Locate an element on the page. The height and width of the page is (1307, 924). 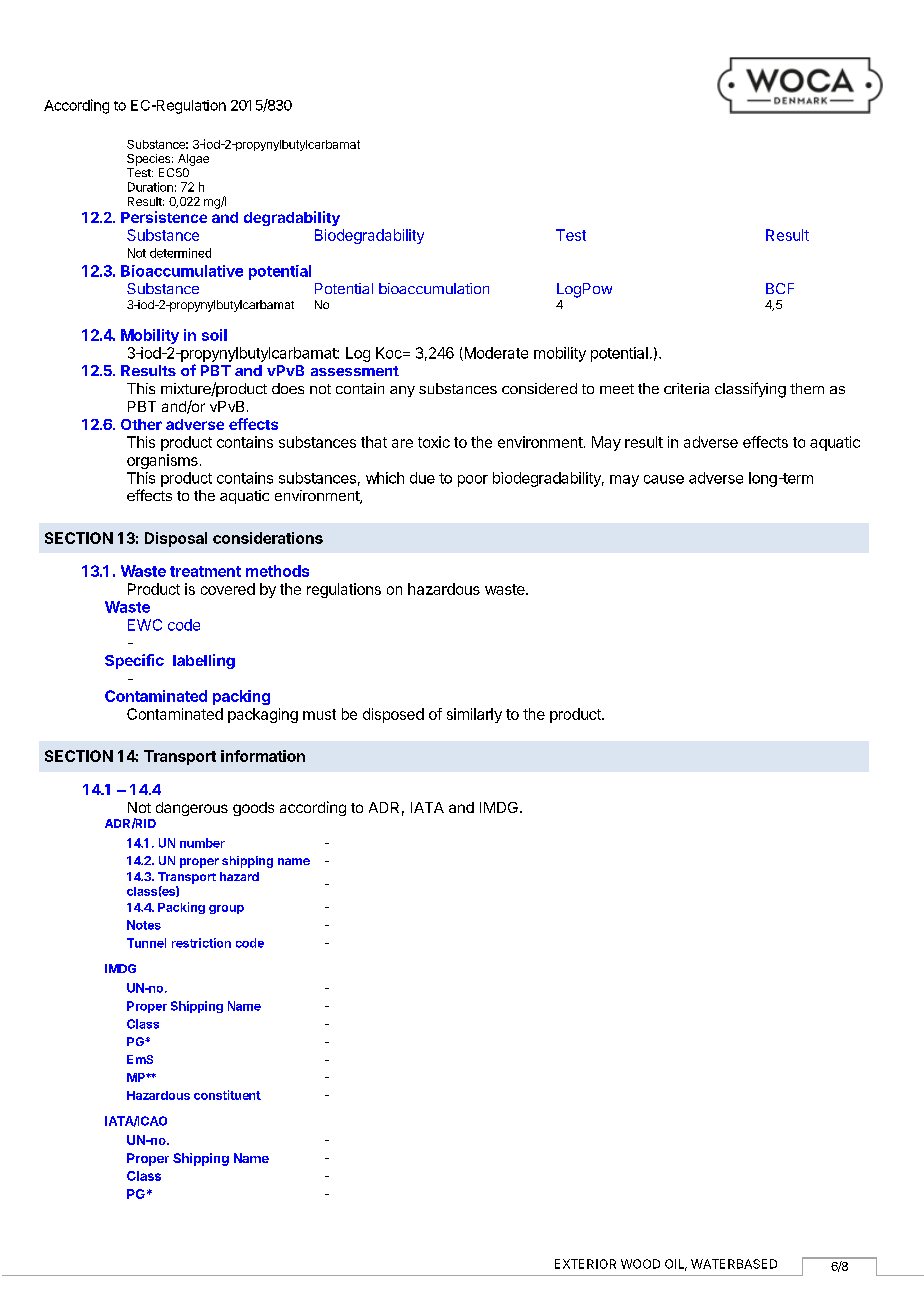
cause is located at coordinates (664, 479).
